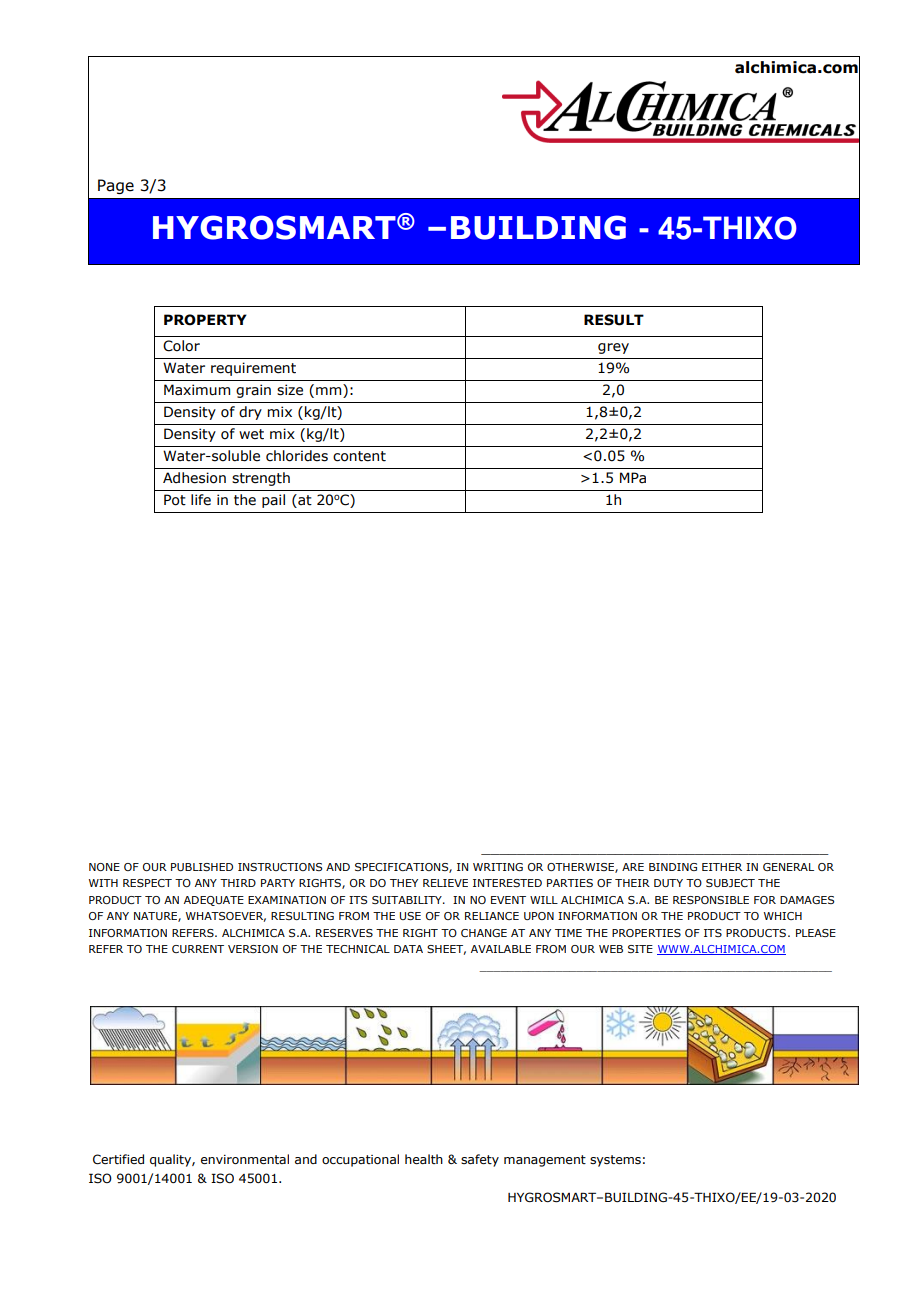  What do you see at coordinates (214, 901) in the screenshot?
I see `ADEQUATE` at bounding box center [214, 901].
